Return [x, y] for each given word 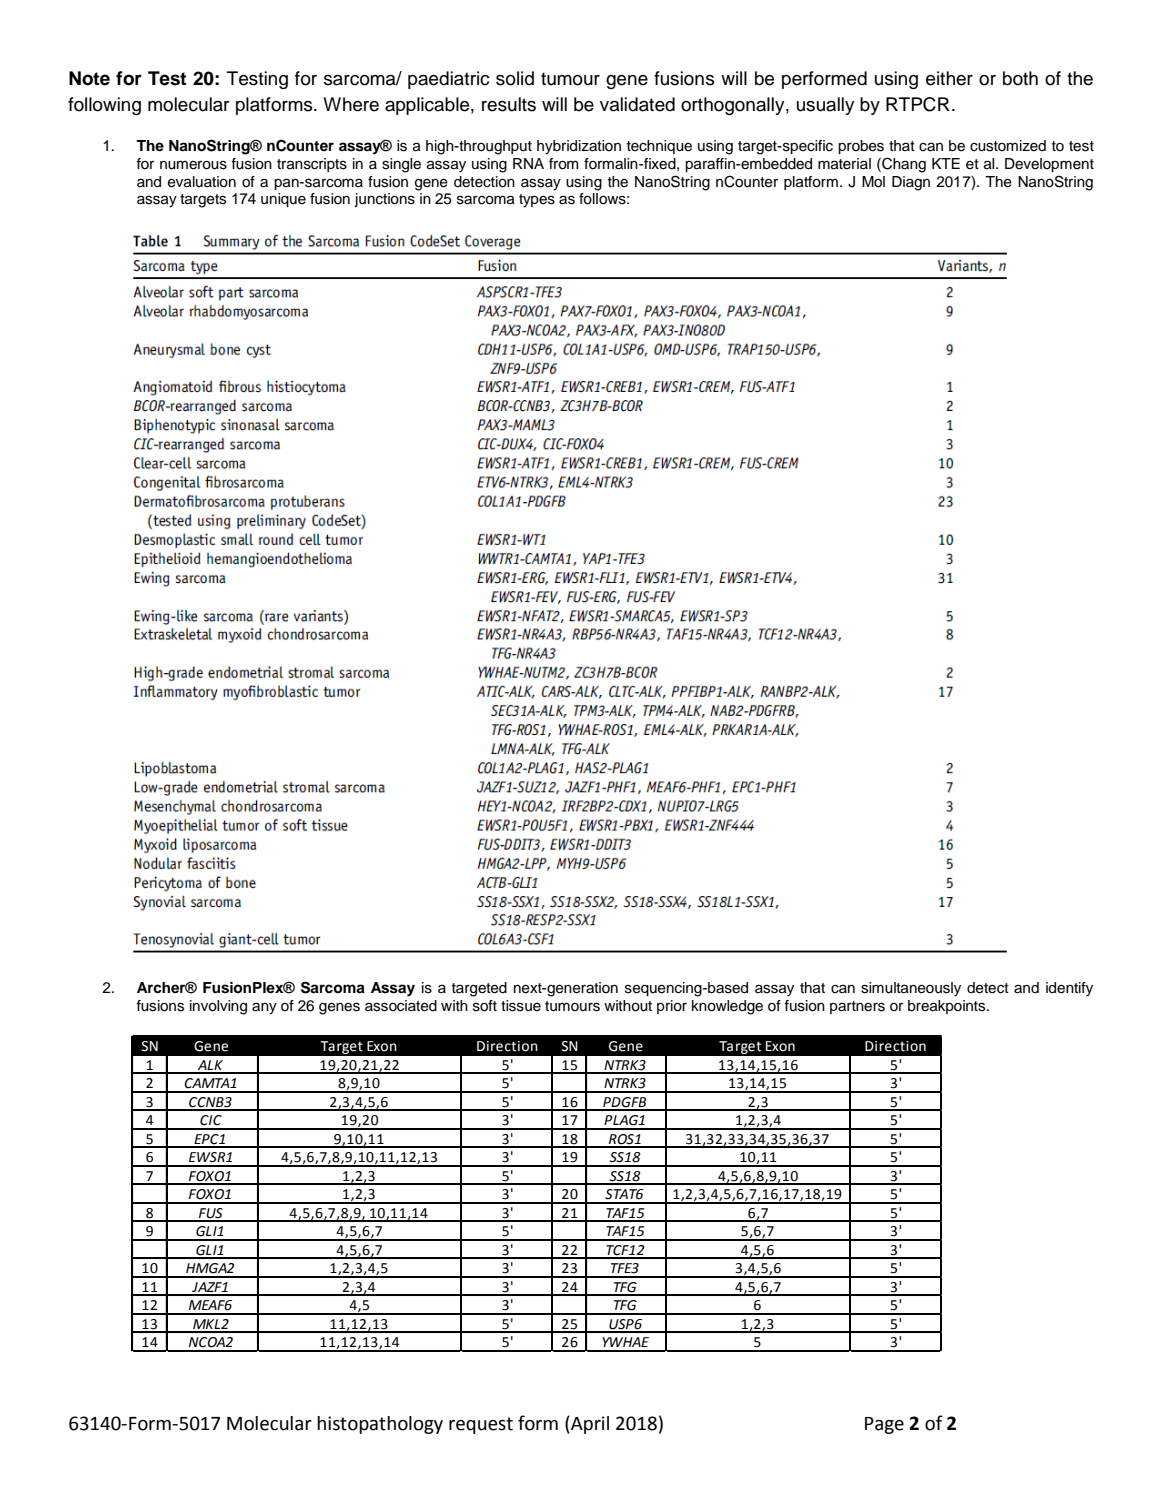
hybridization [579, 147]
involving [218, 1007]
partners [857, 1007]
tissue [521, 1006]
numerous [193, 165]
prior [672, 1007]
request [481, 1425]
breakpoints [948, 1007]
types [537, 201]
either [949, 78]
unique [283, 200]
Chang [903, 165]
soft [485, 1006]
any [264, 1008]
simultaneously [911, 989]
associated [401, 1006]
